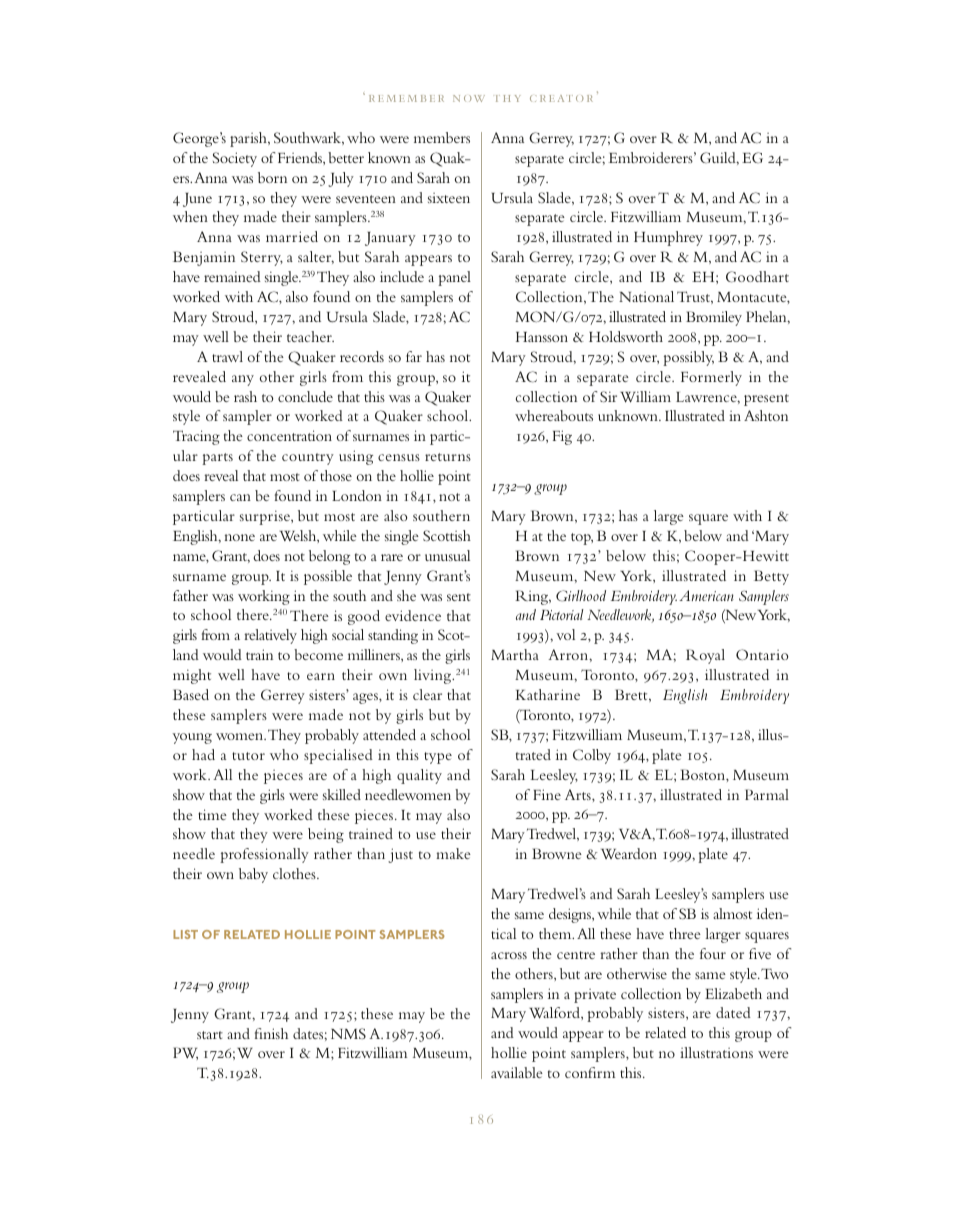  Describe the element at coordinates (227, 356) in the image. I see `trawl` at that location.
